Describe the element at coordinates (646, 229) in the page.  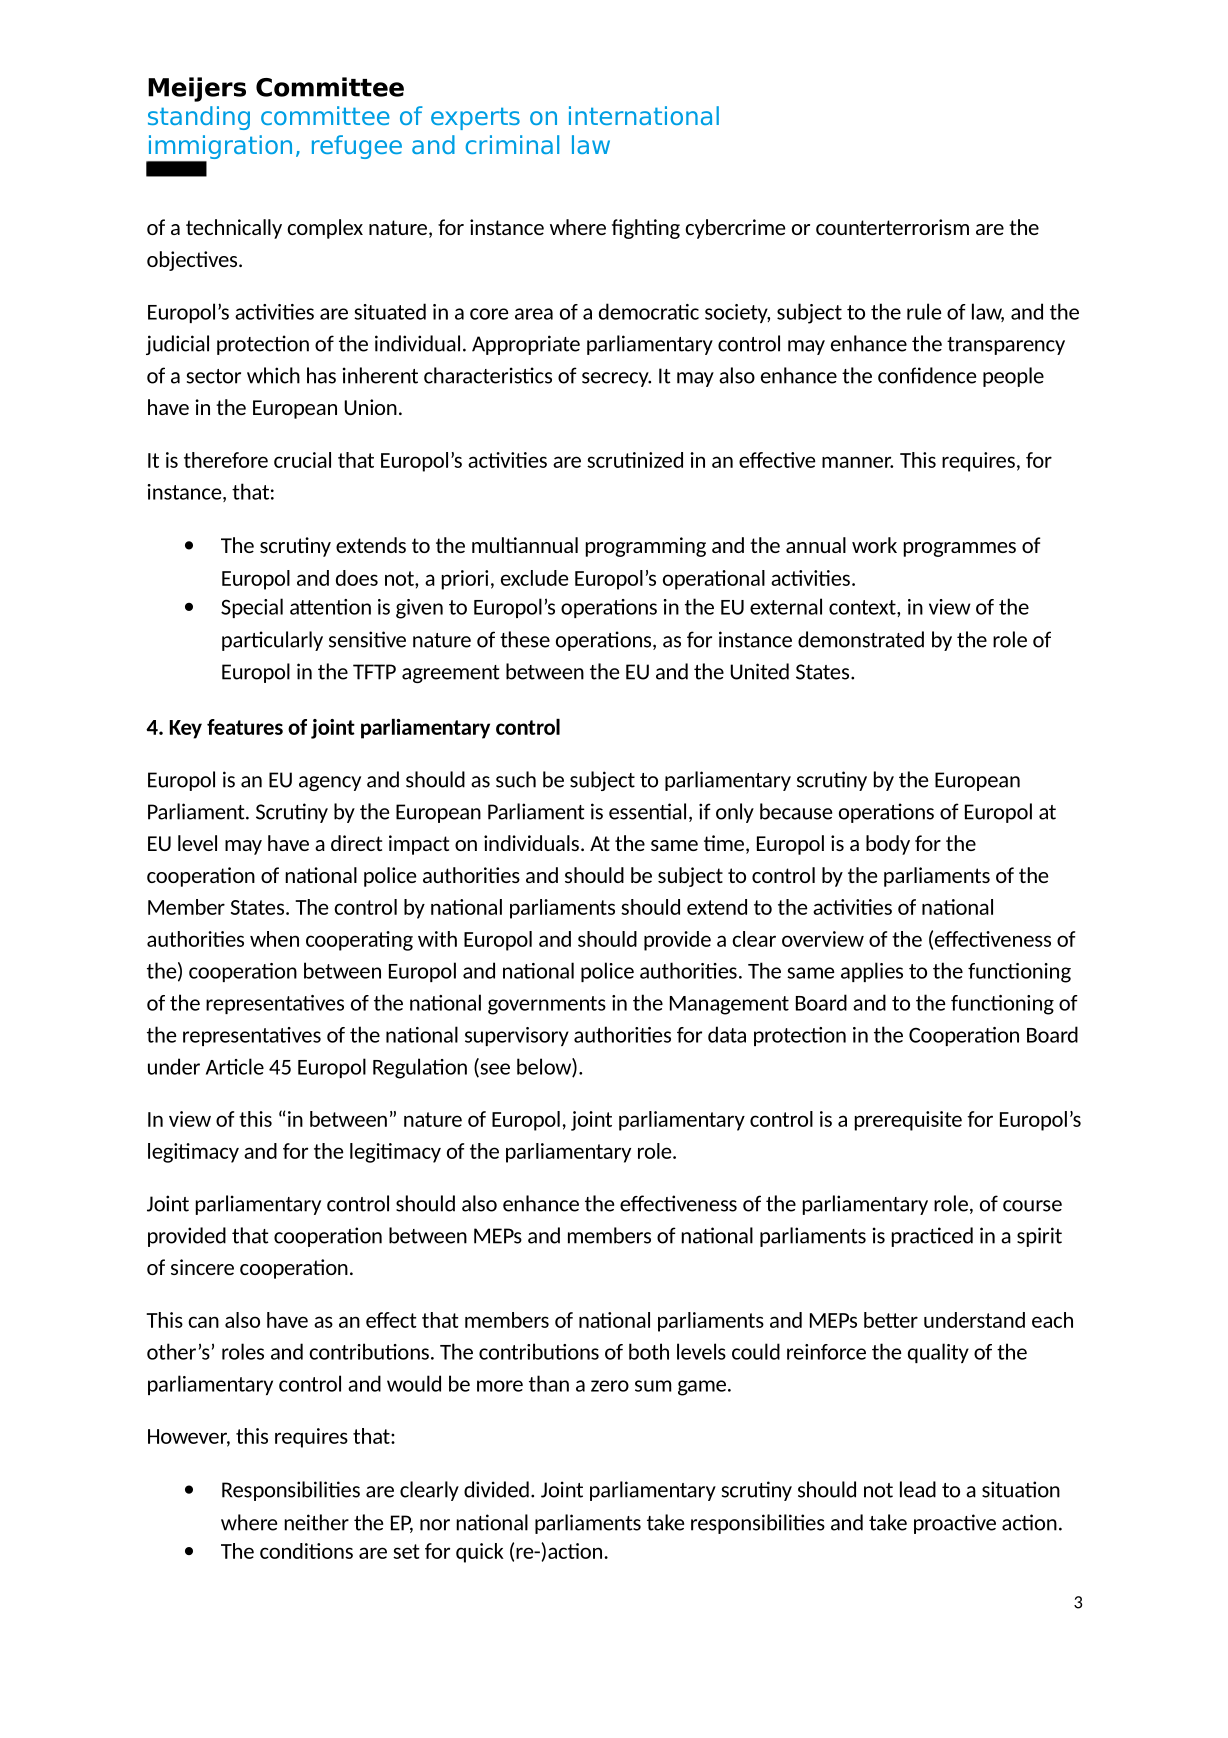
I see `fighting` at that location.
